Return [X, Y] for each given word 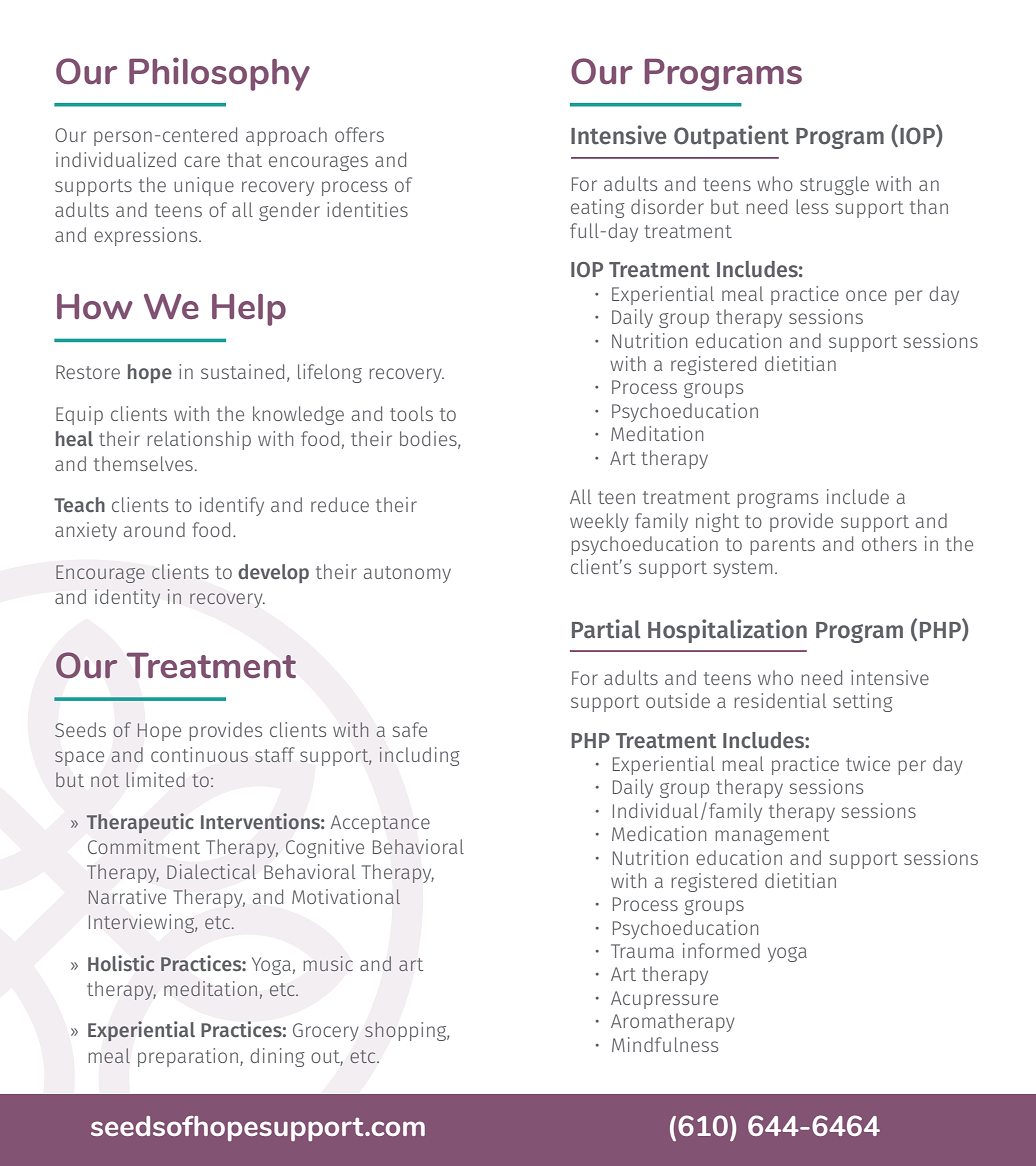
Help [249, 310]
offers [359, 134]
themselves [143, 463]
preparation [188, 1057]
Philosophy [219, 74]
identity [127, 598]
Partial [606, 629]
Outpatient [731, 137]
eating [598, 208]
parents [782, 546]
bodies [429, 439]
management [772, 836]
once [866, 295]
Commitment [144, 846]
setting [863, 702]
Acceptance [380, 824]
